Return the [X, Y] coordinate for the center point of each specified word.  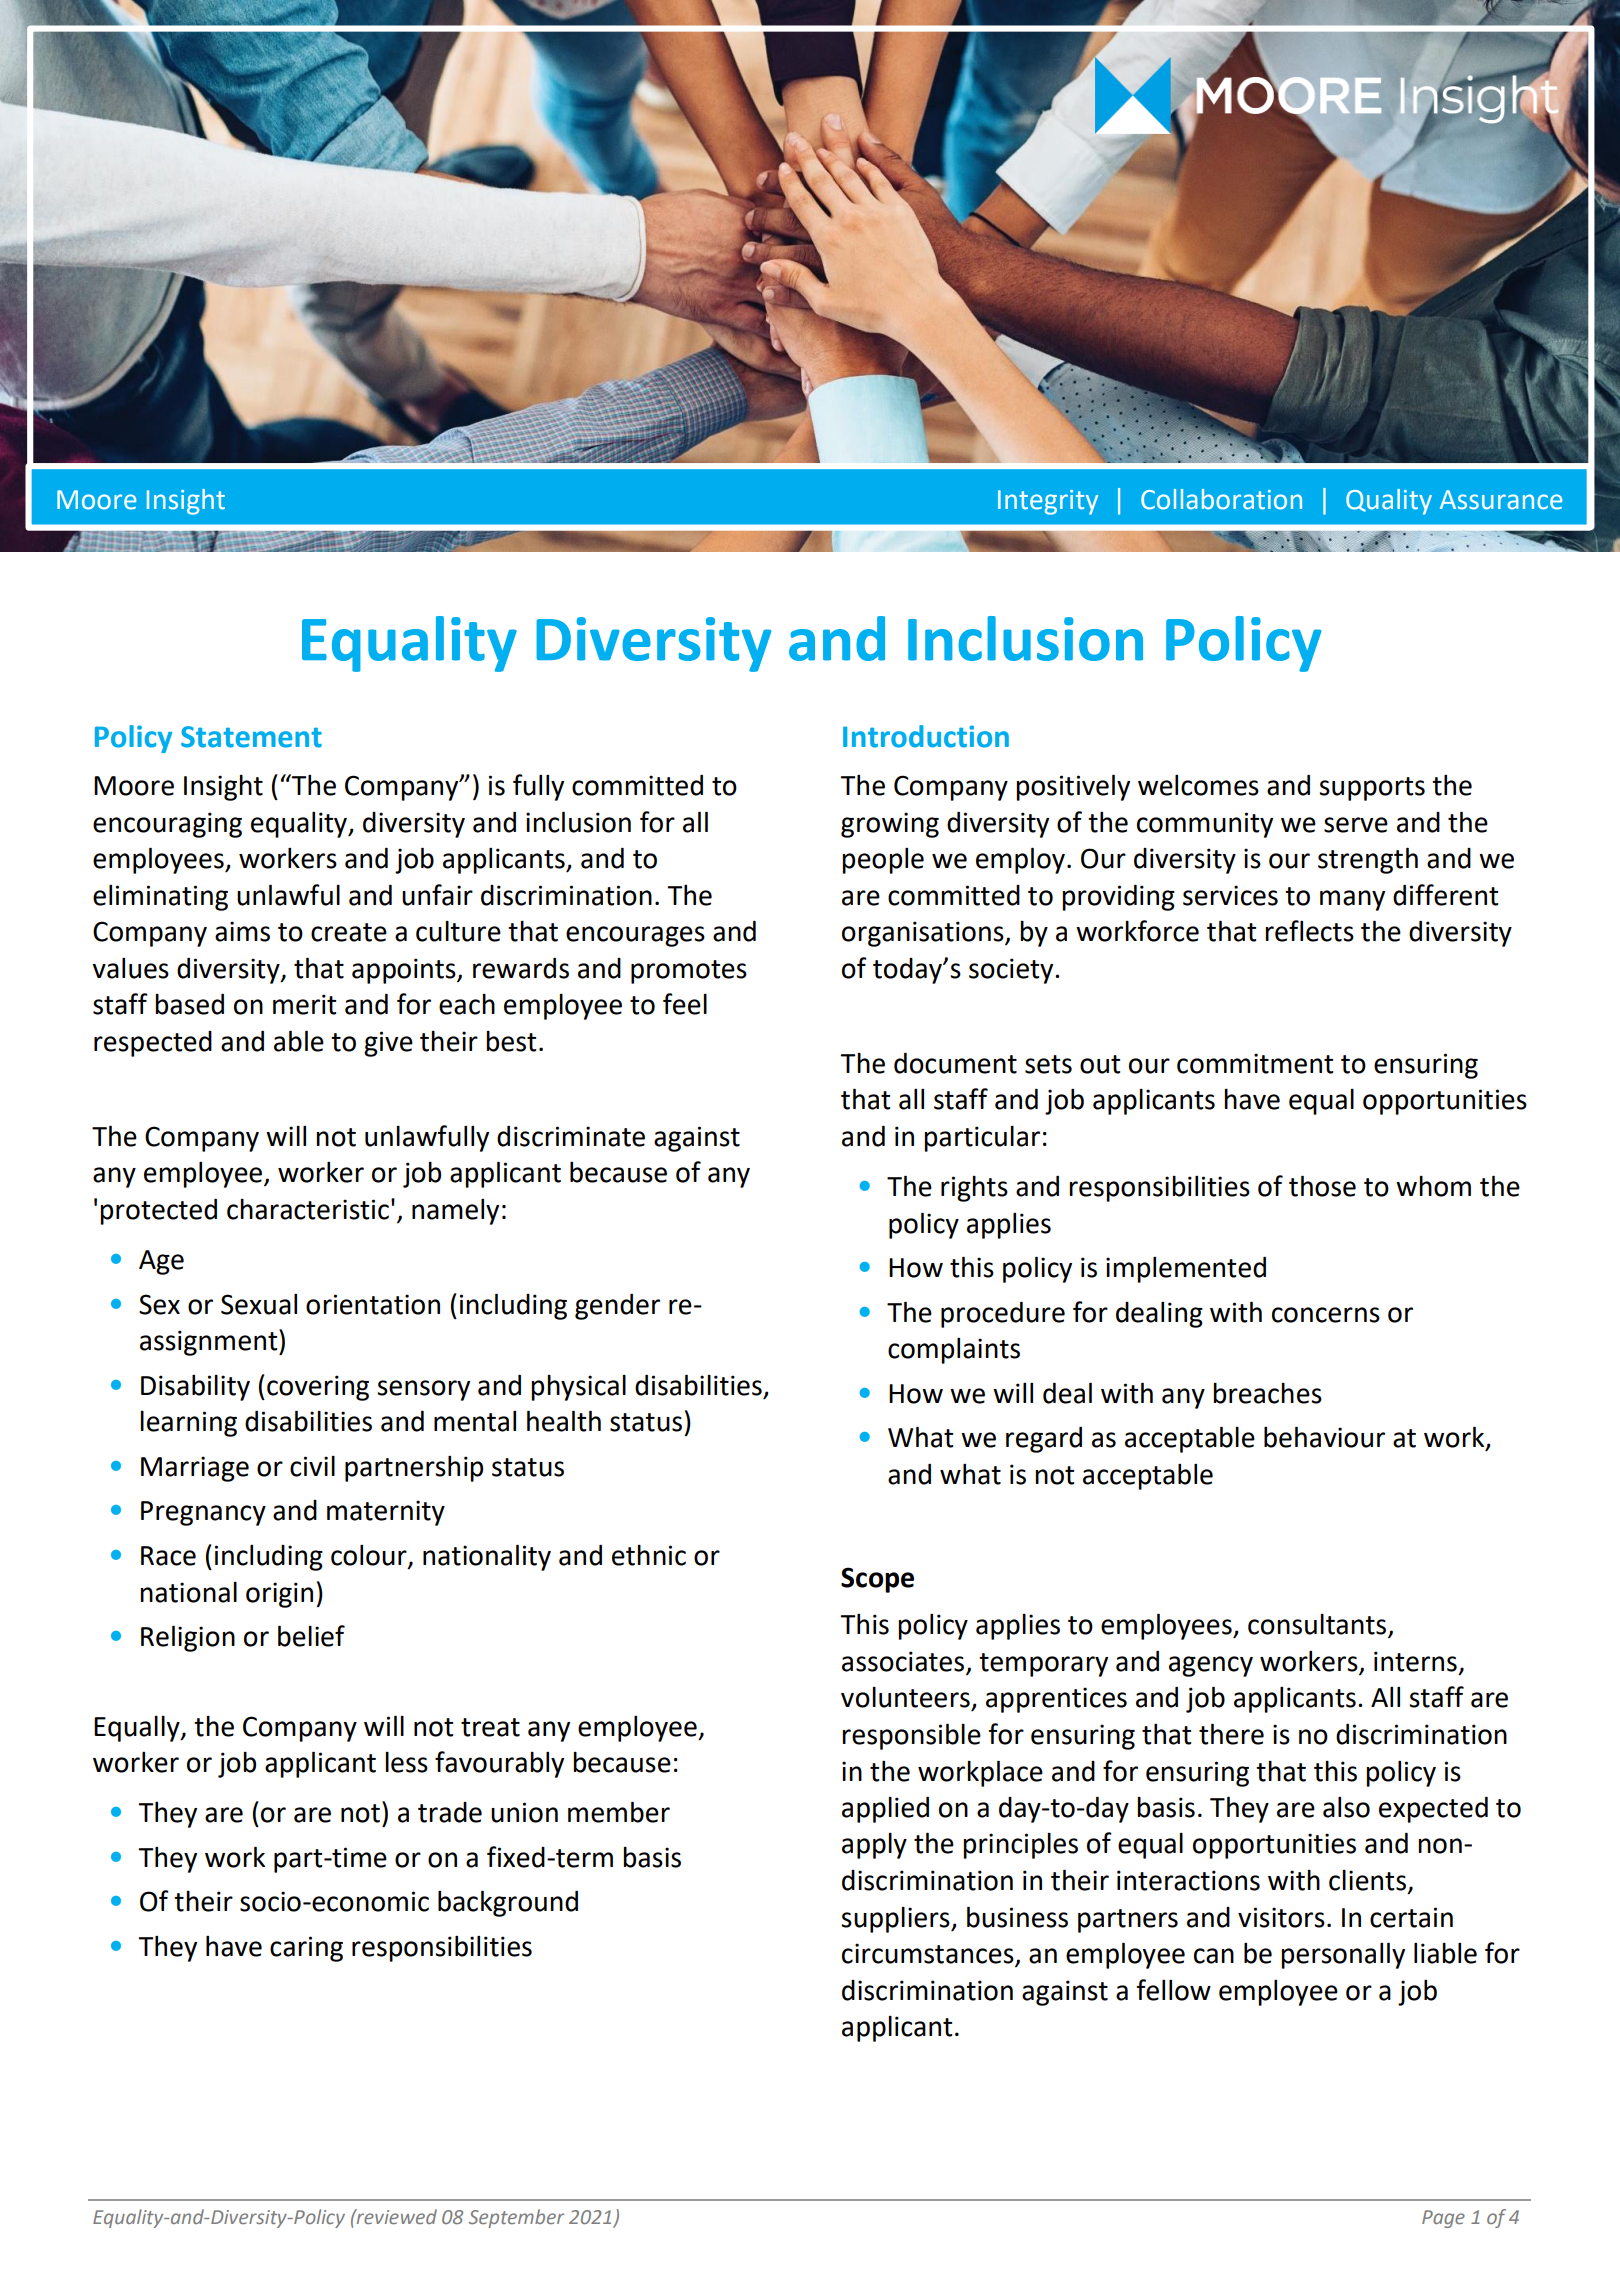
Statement [251, 737]
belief [311, 1636]
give [388, 1044]
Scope [877, 1580]
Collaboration [1221, 499]
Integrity [1048, 502]
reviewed [396, 2216]
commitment [1255, 1063]
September [516, 2218]
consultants [1318, 1625]
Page [1443, 2219]
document [955, 1063]
